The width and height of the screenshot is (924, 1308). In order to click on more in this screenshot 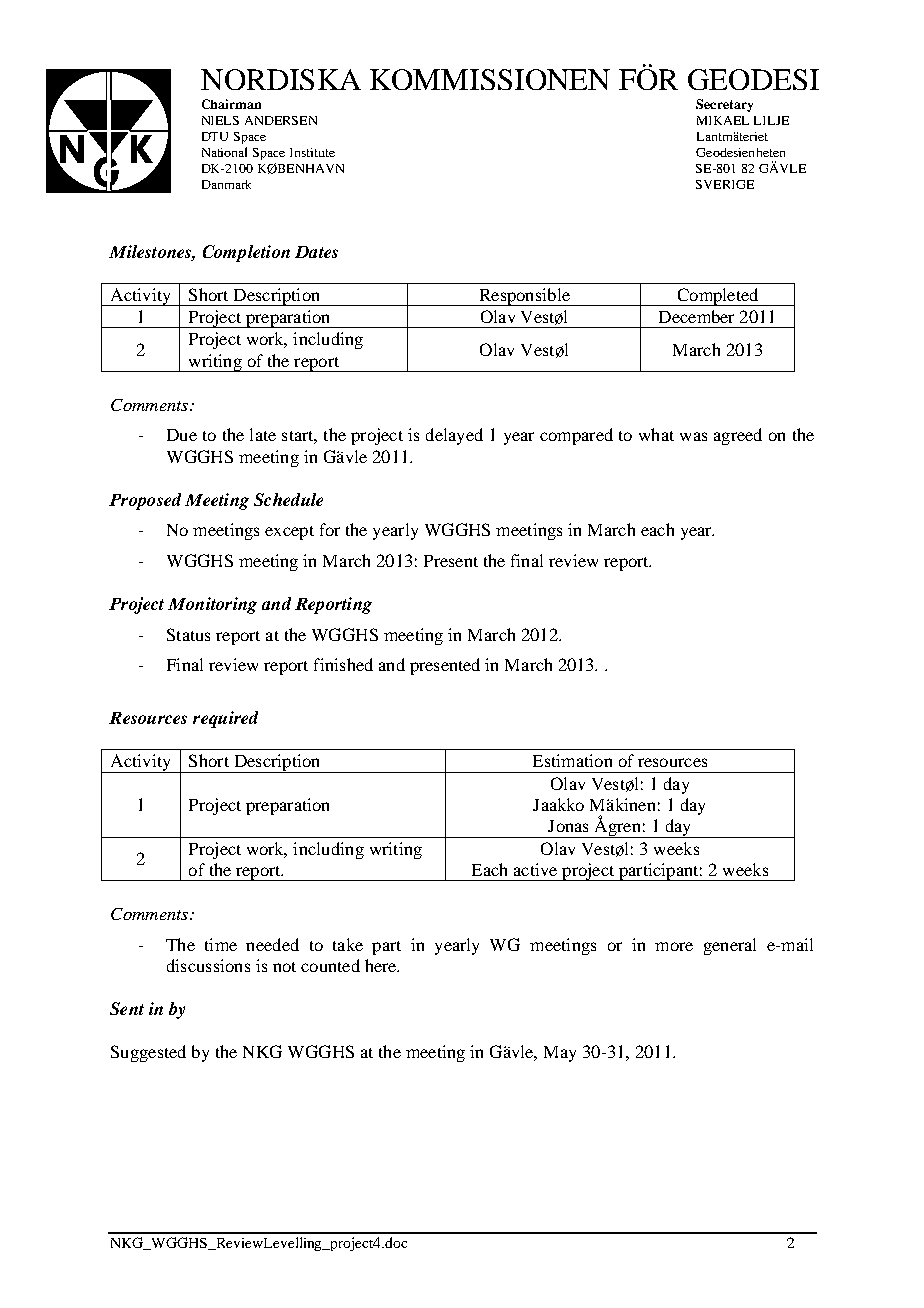, I will do `click(674, 946)`.
